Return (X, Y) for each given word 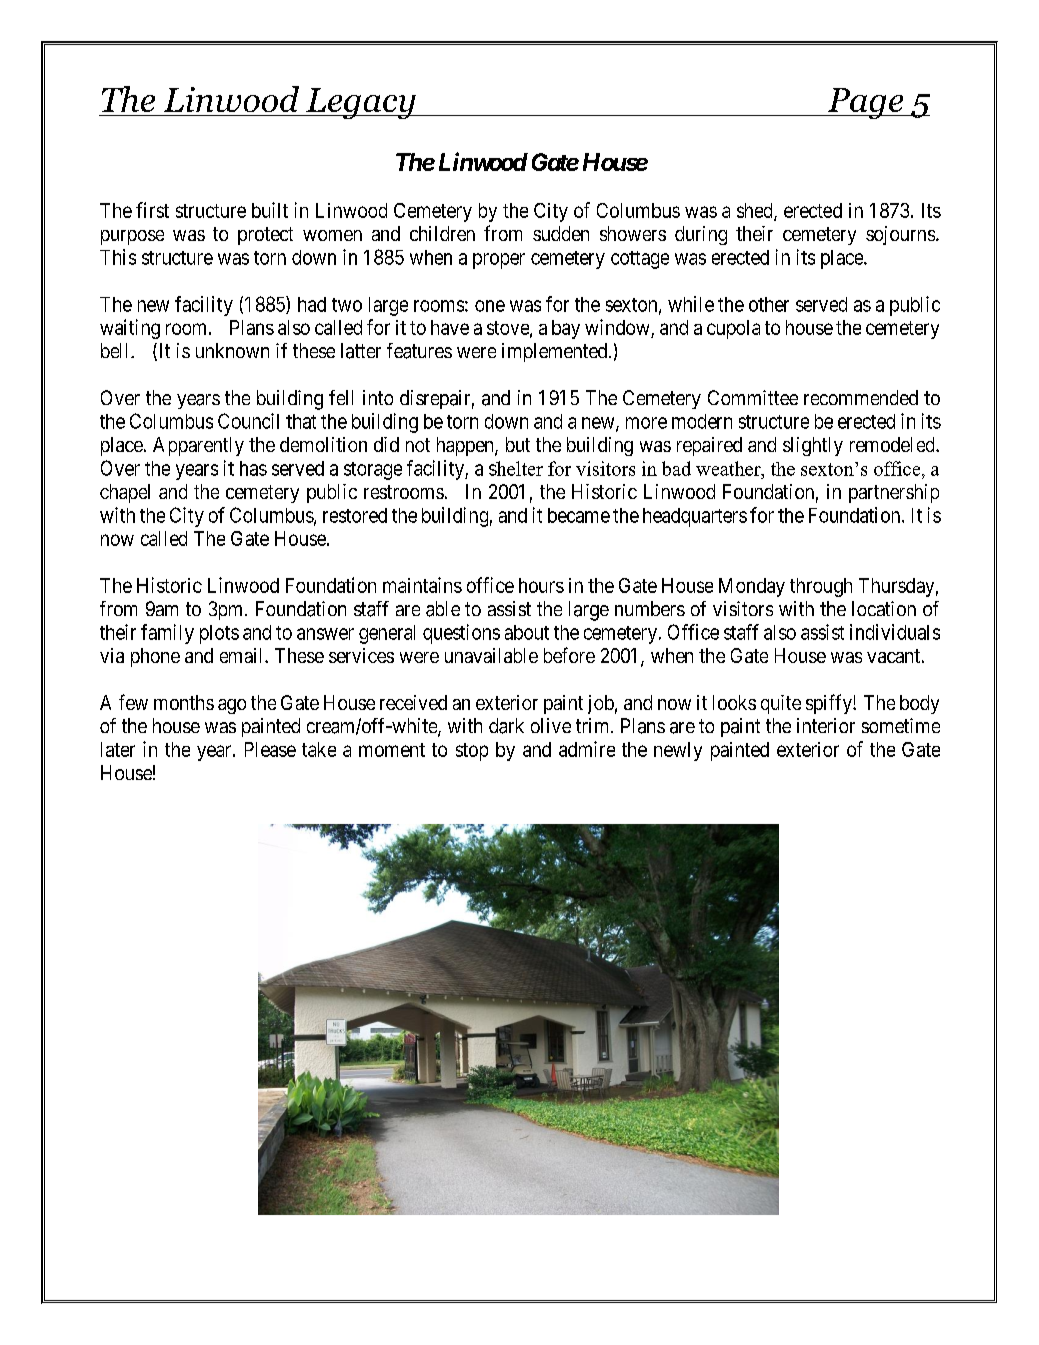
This (118, 257)
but (518, 444)
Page (865, 103)
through (821, 587)
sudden (561, 233)
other (769, 304)
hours (541, 585)
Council (248, 421)
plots (219, 634)
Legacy (361, 103)
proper (499, 261)
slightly (813, 446)
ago (232, 706)
